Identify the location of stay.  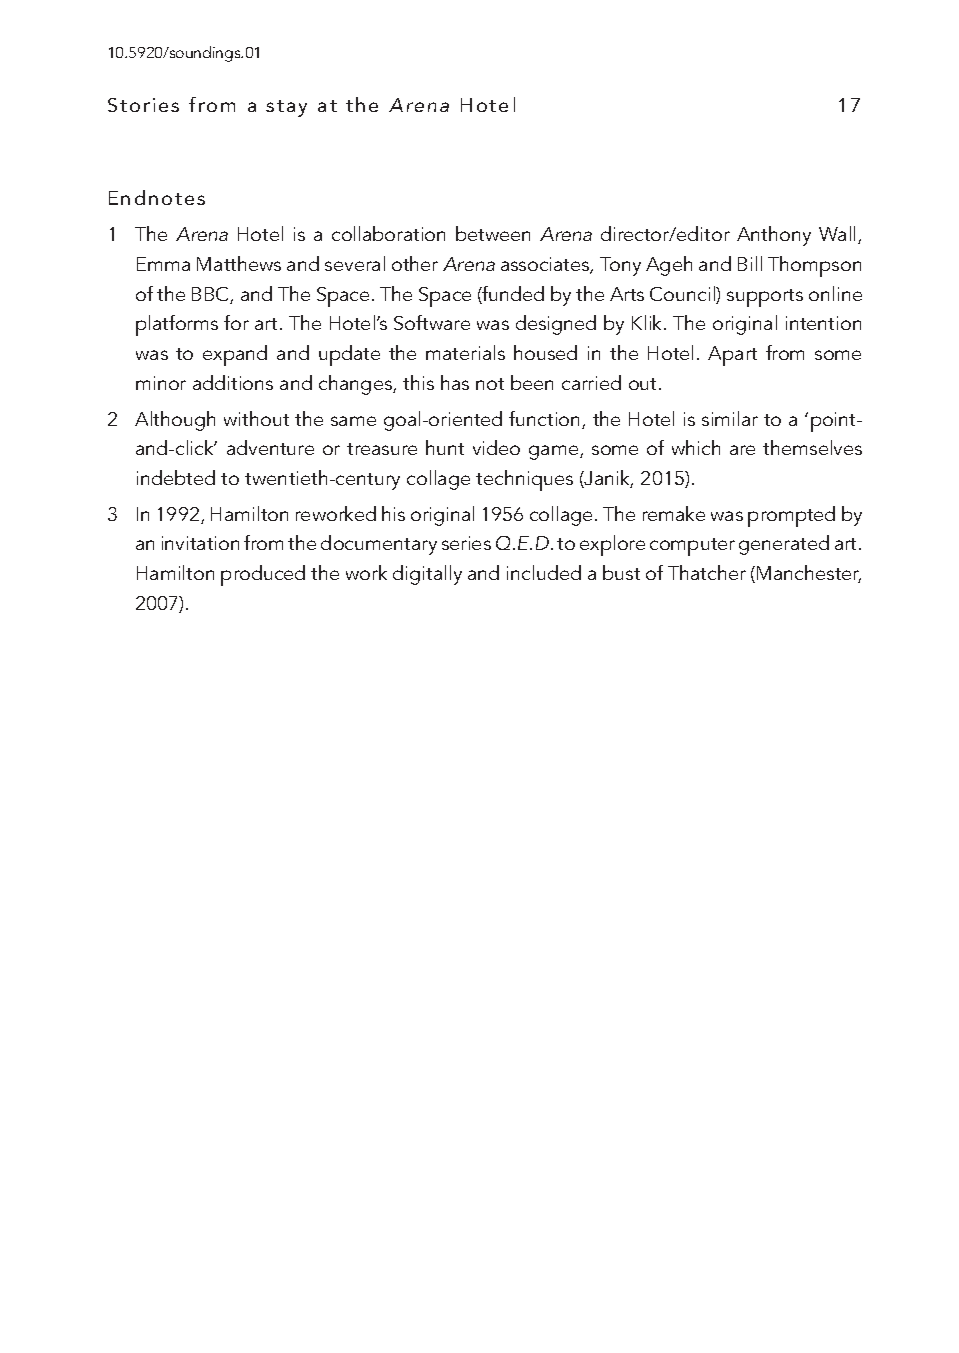
(286, 108).
